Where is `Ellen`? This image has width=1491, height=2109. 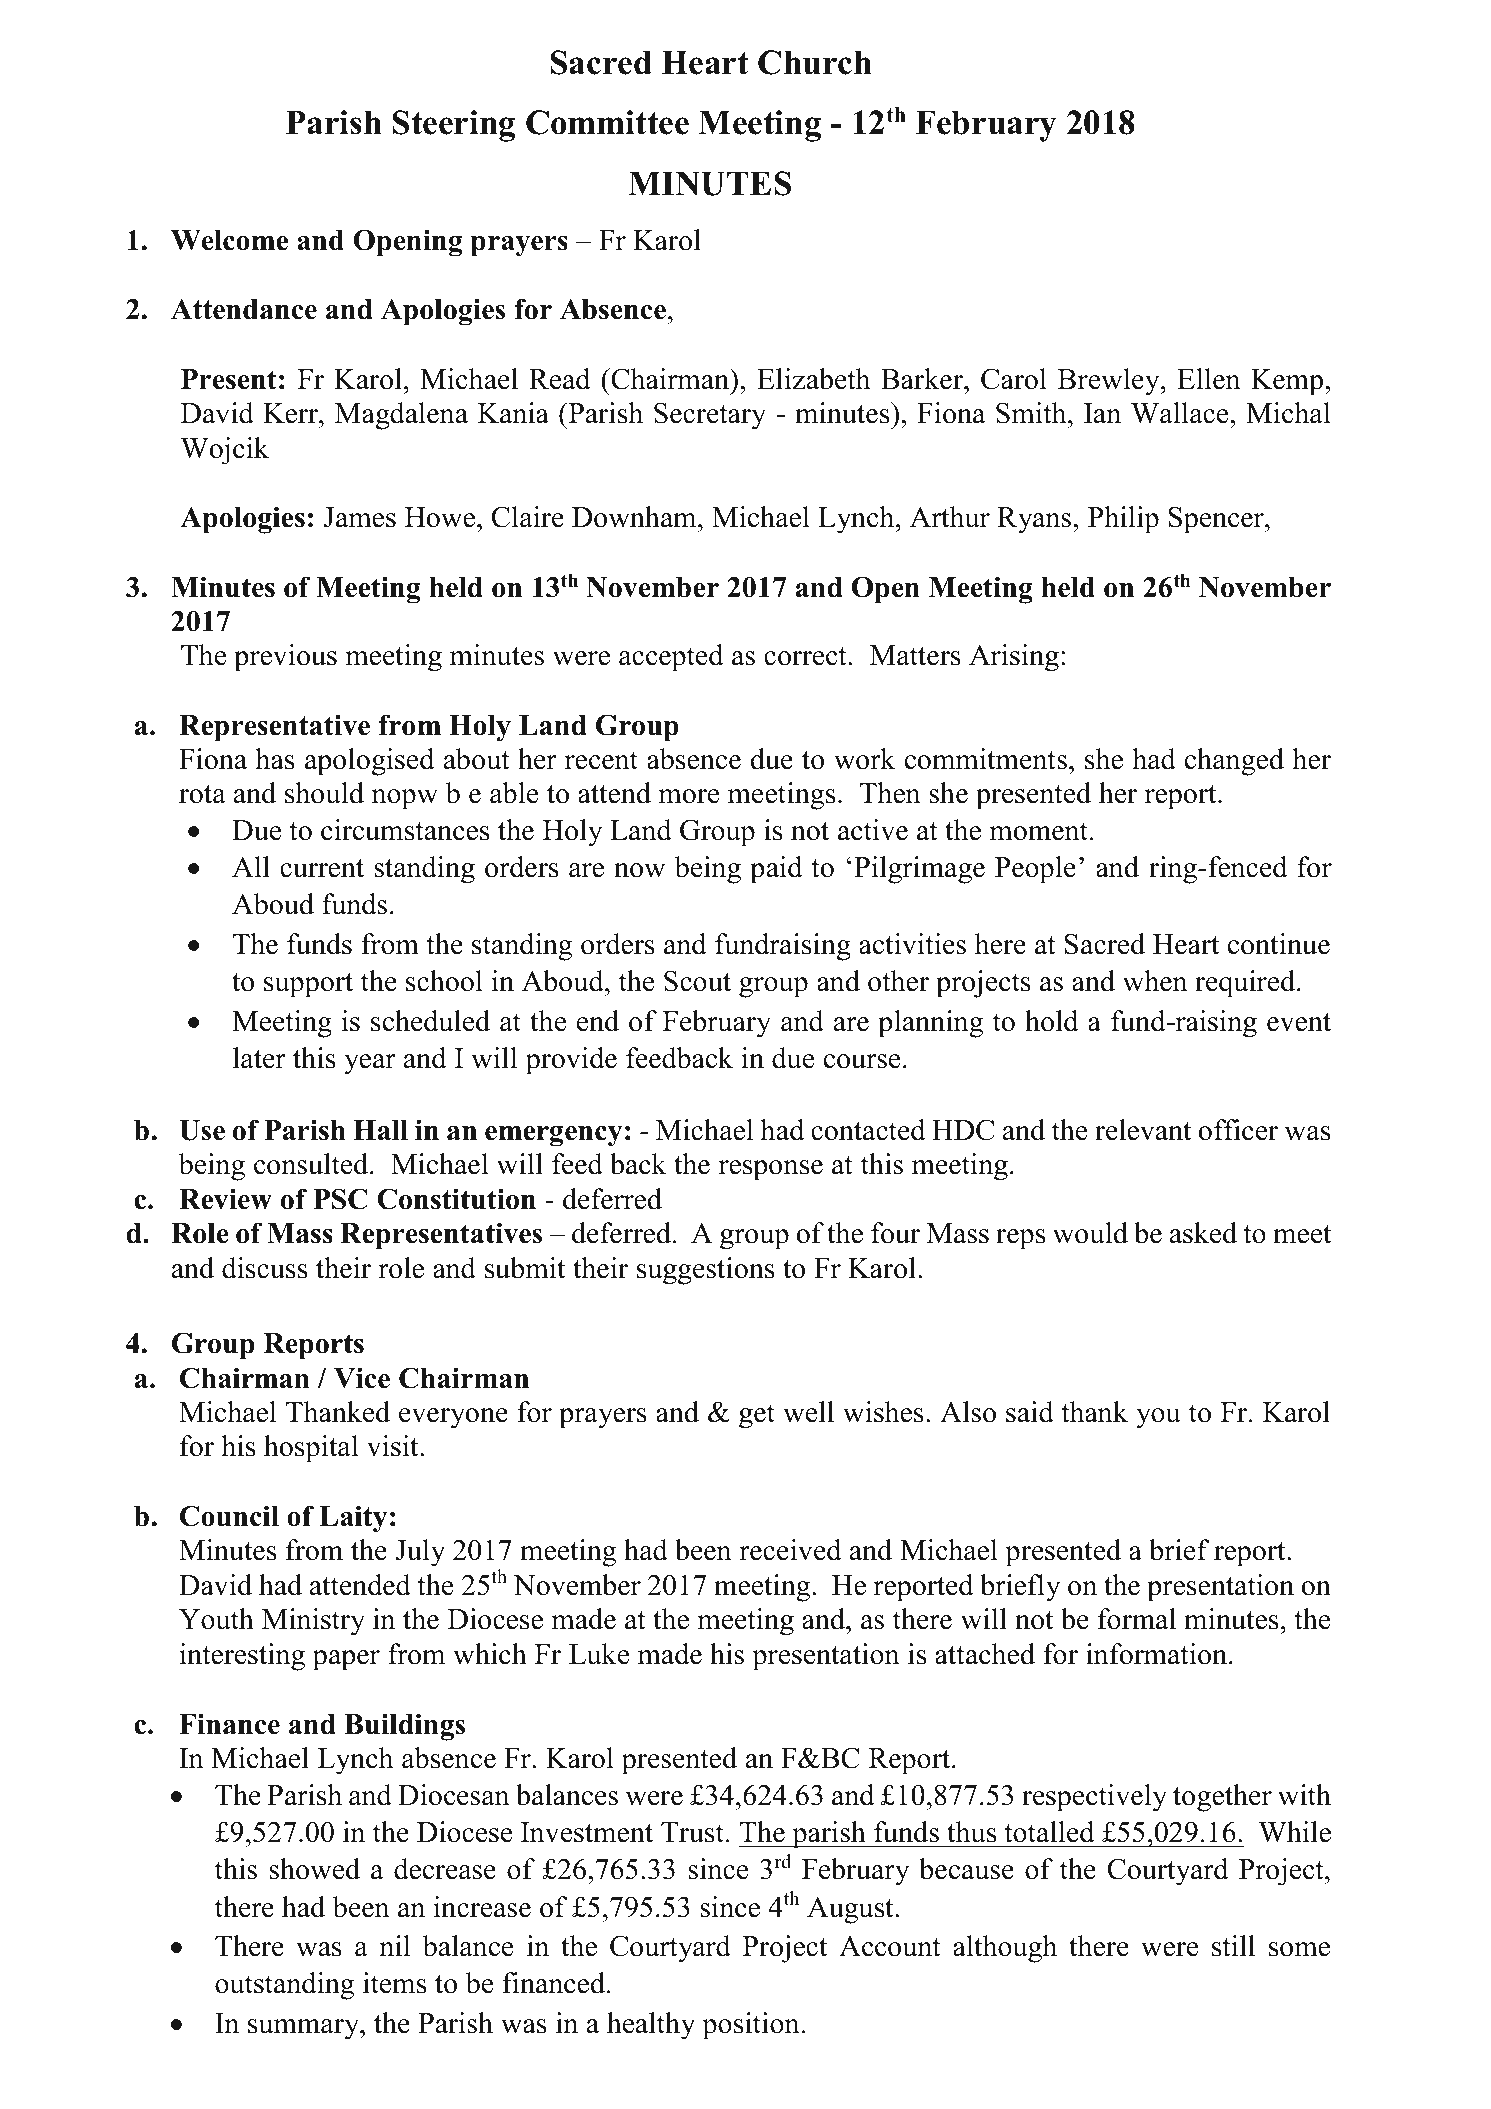
Ellen is located at coordinates (1209, 379).
